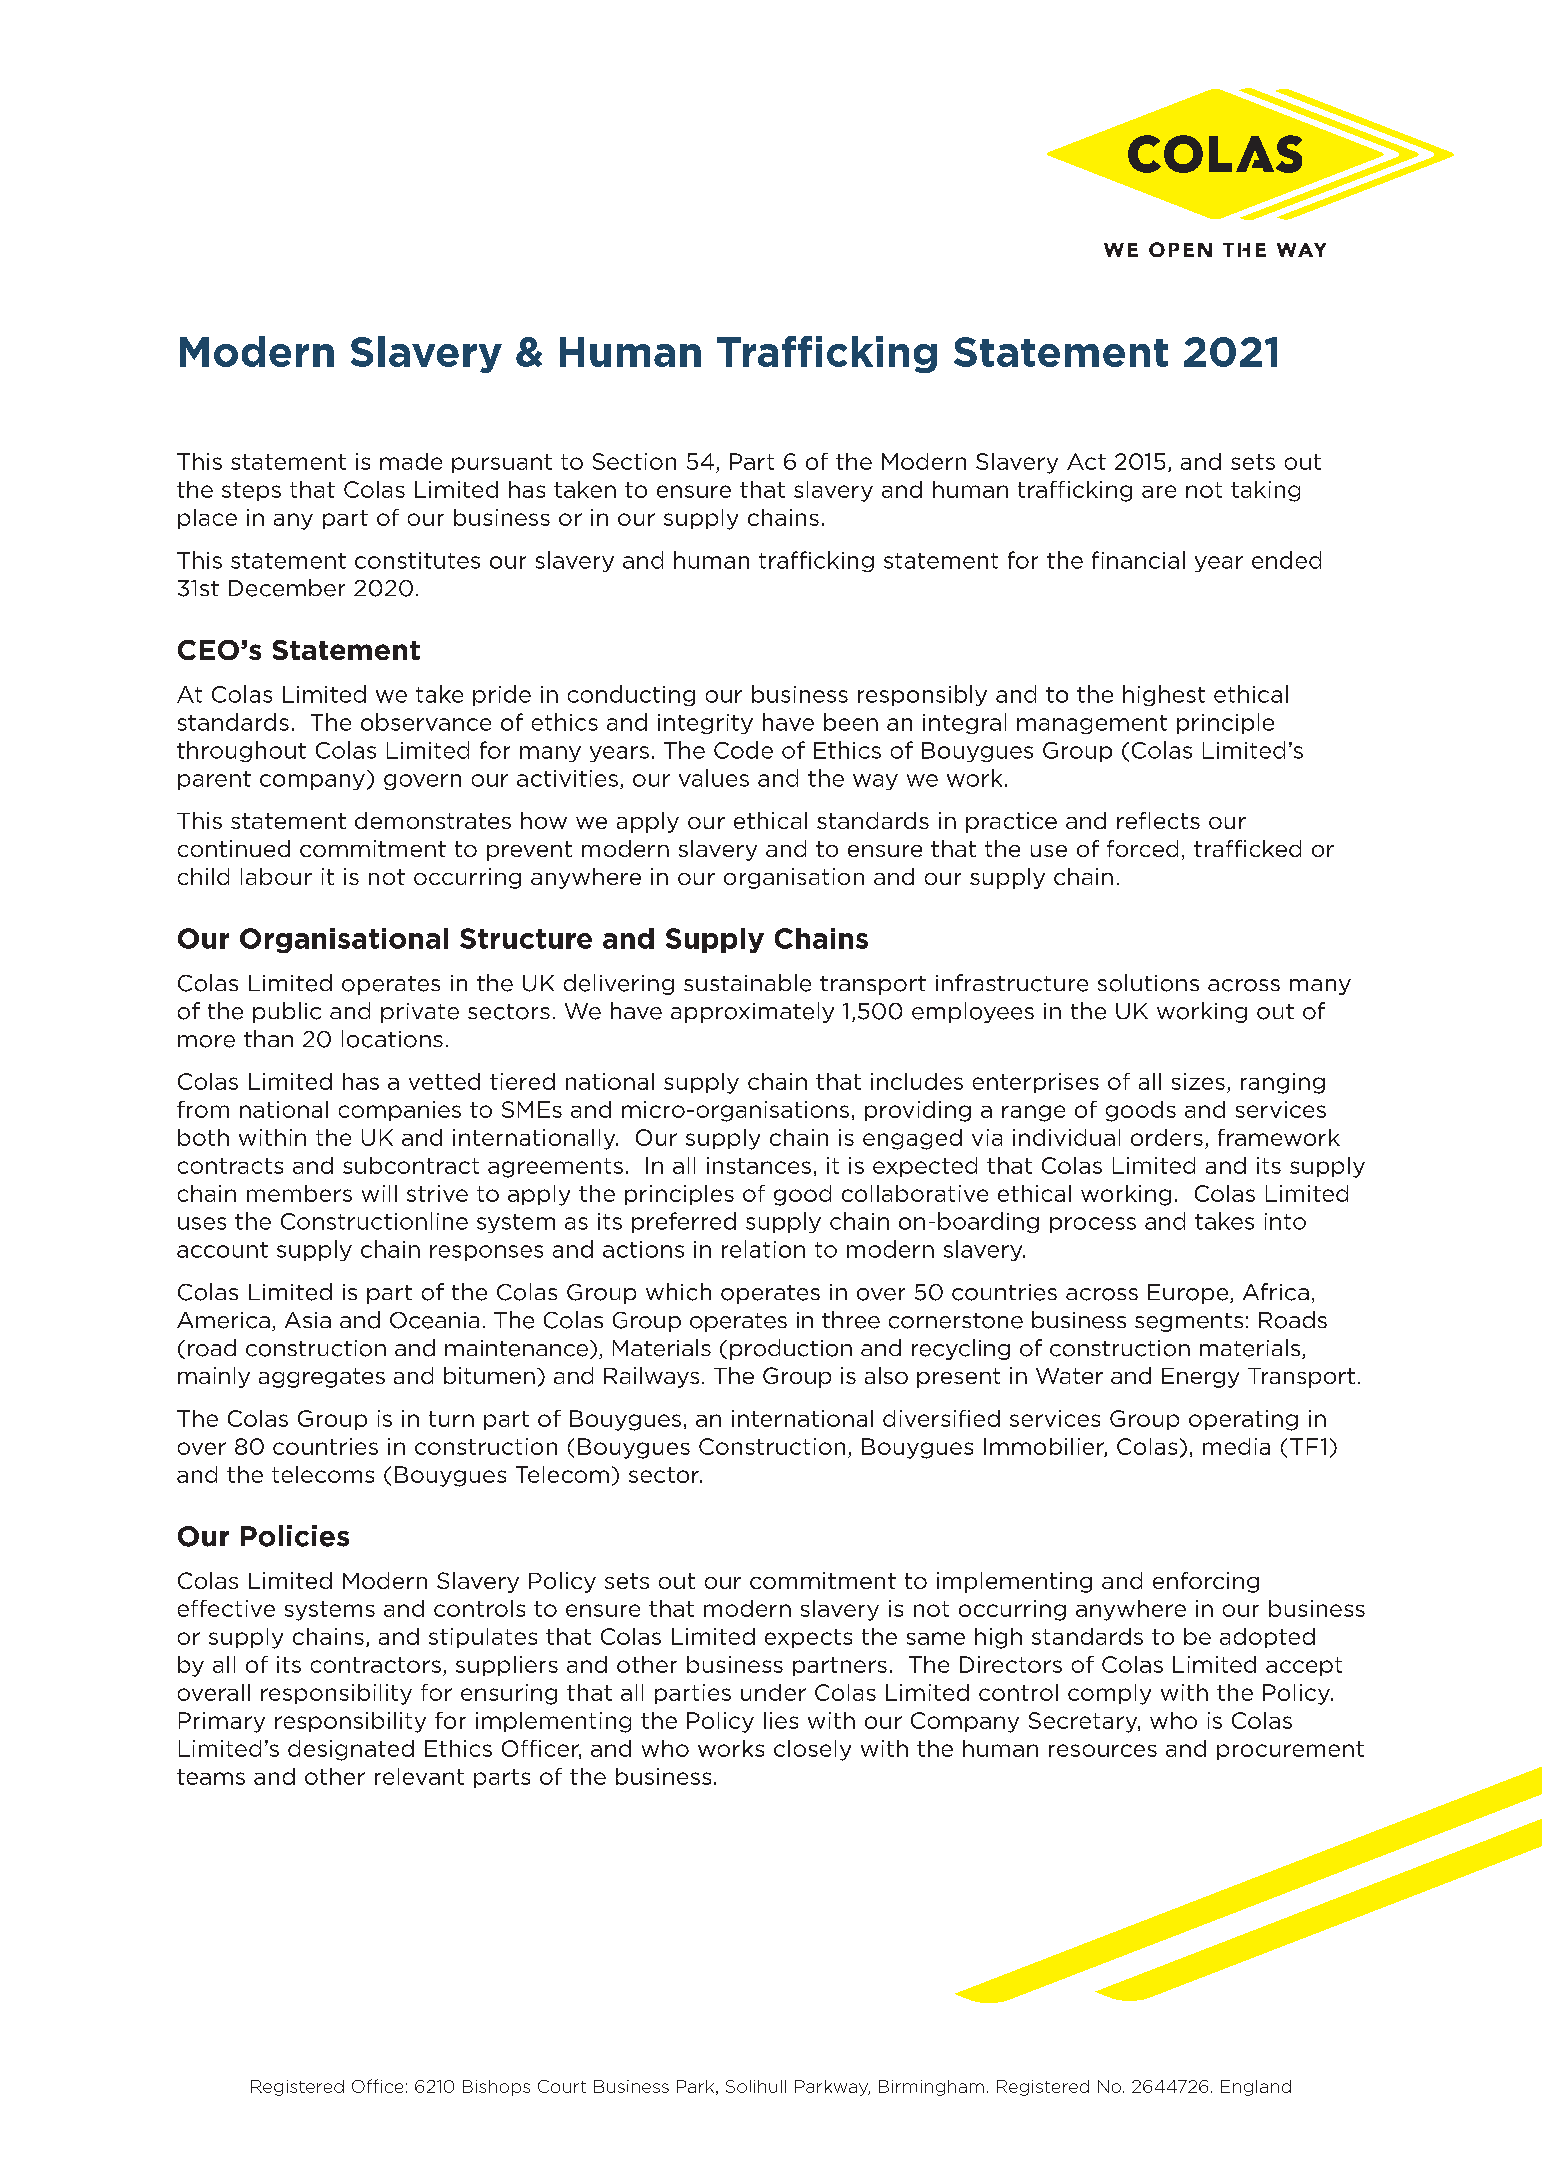 This screenshot has width=1542, height=2180. I want to click on England, so click(1256, 2088).
